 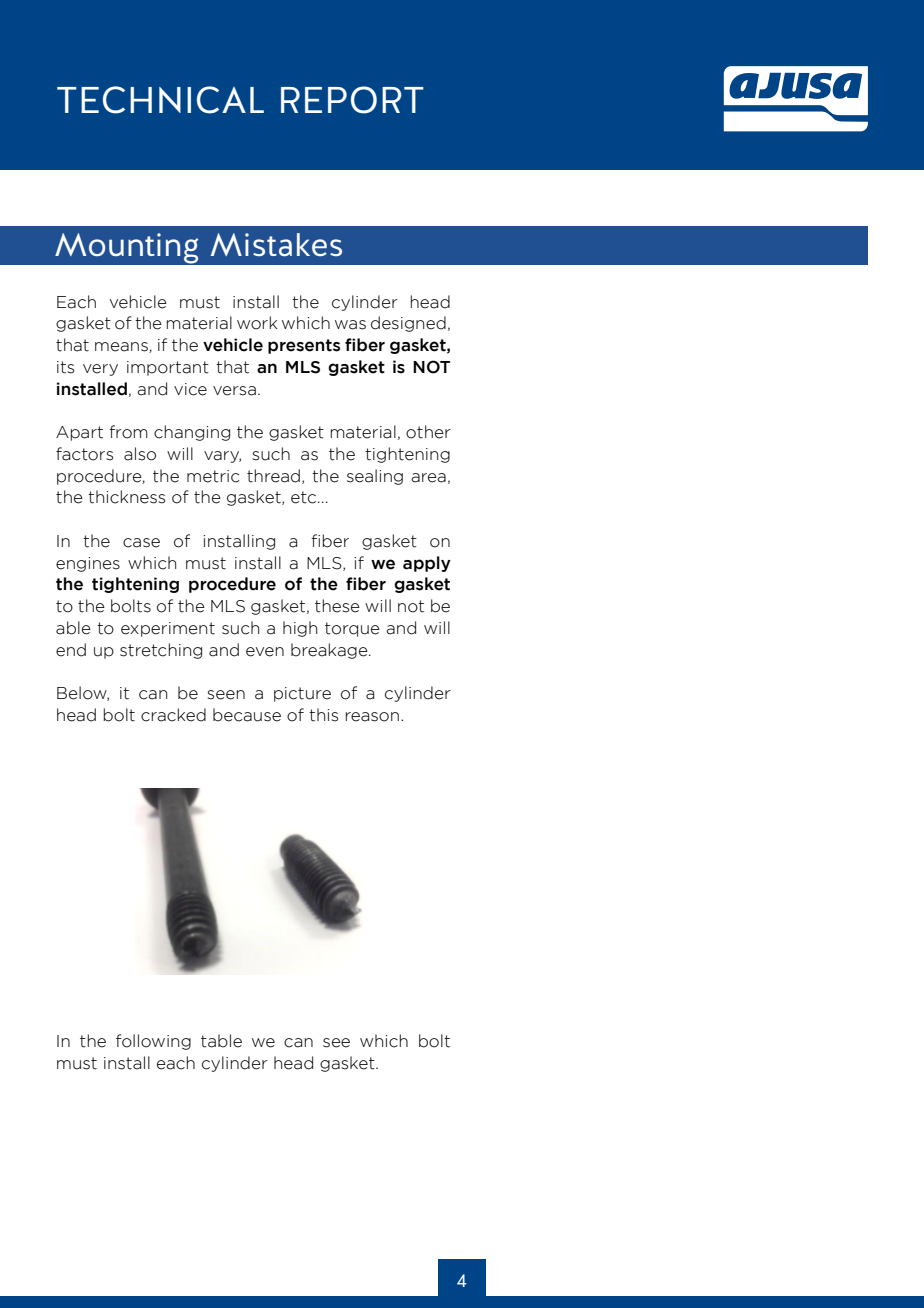 I want to click on sealing, so click(x=375, y=477).
